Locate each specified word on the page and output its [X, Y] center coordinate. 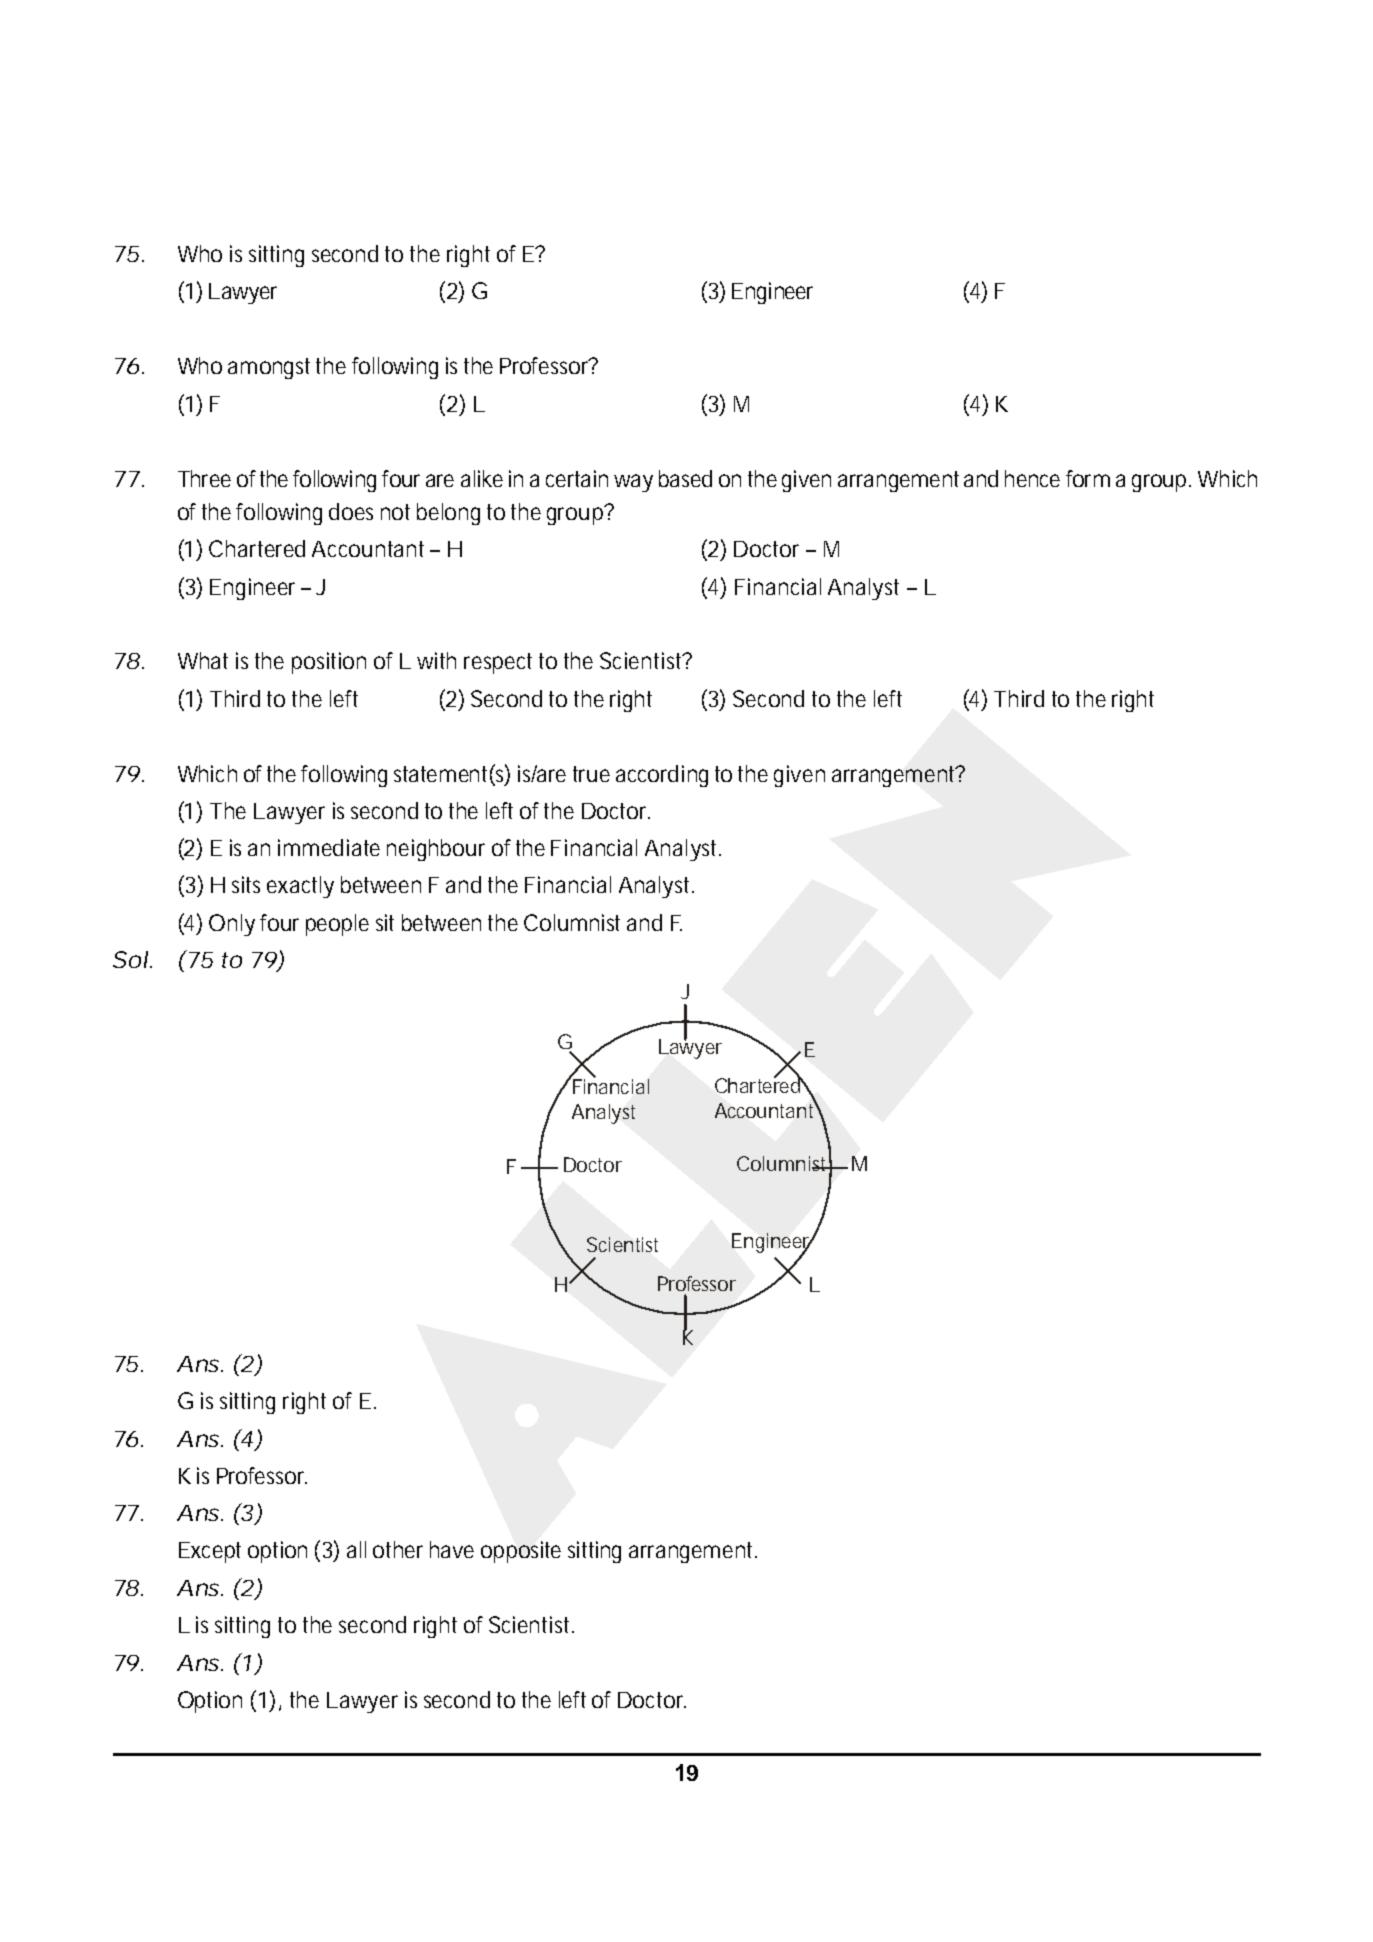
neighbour [436, 850]
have [452, 1549]
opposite [521, 1552]
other [398, 1549]
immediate [329, 847]
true [591, 774]
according [662, 776]
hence [1032, 478]
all [356, 1549]
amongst [269, 368]
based [685, 478]
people [337, 925]
